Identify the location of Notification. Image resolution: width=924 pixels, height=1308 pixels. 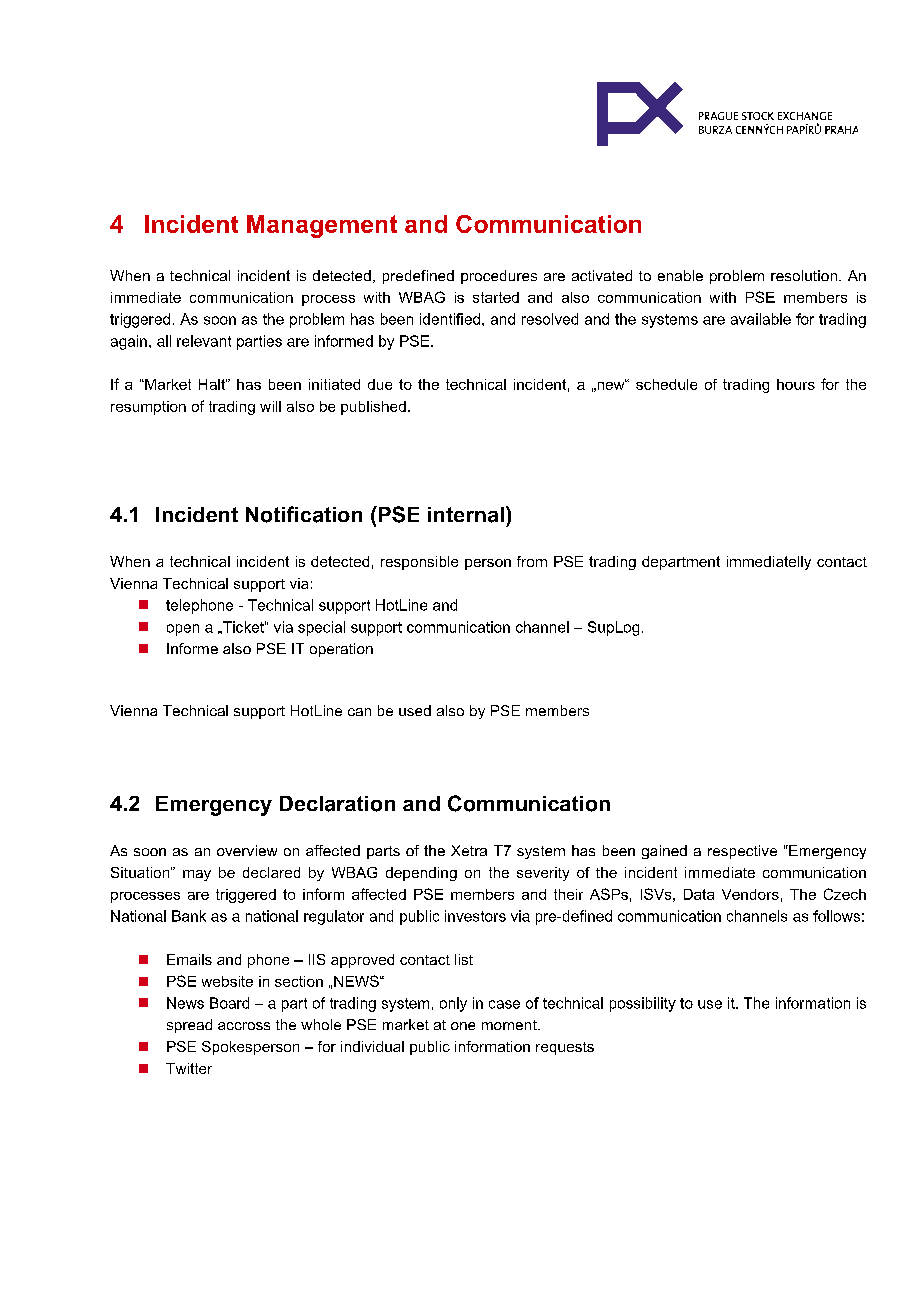
(304, 514).
